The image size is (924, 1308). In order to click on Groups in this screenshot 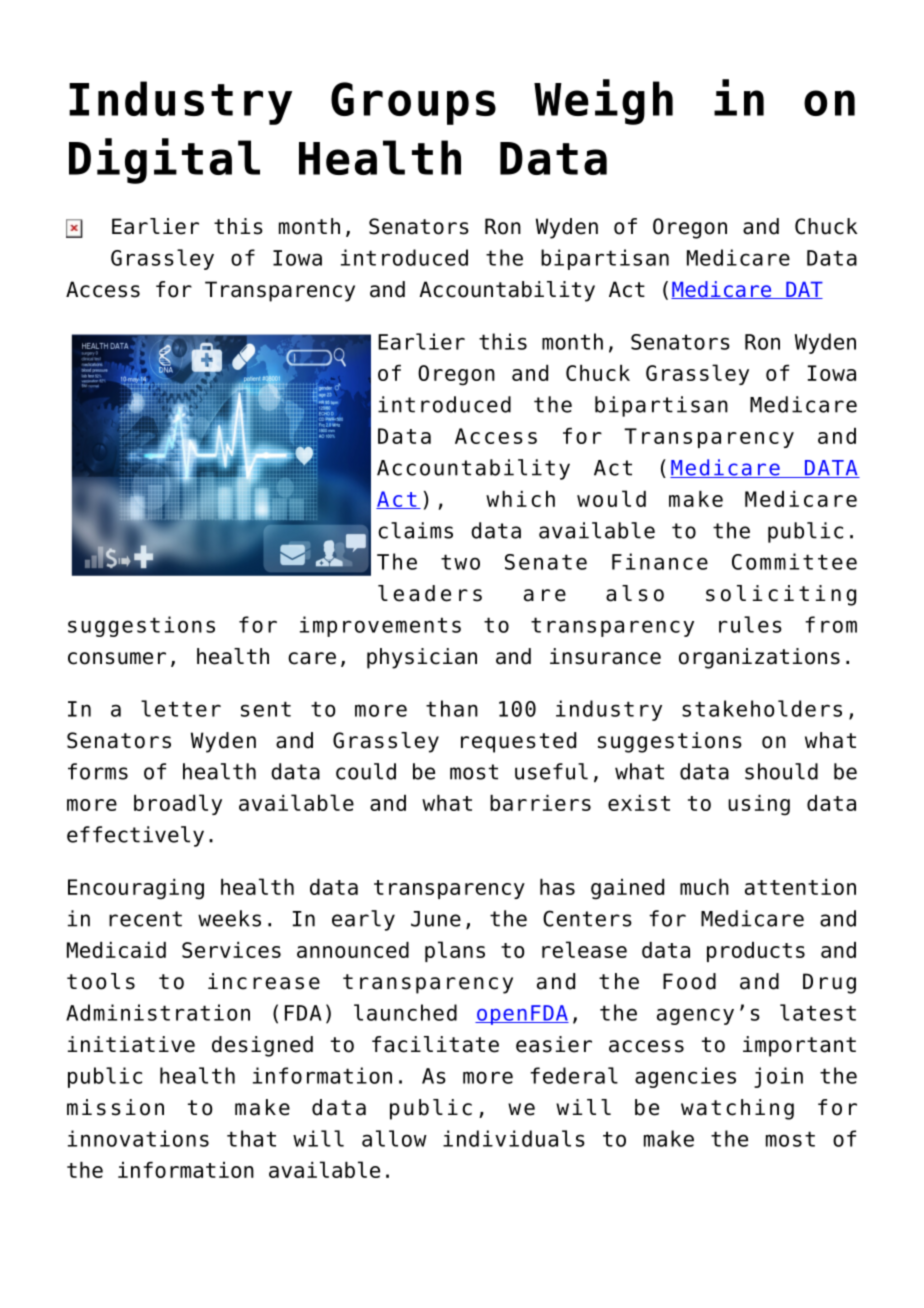, I will do `click(413, 103)`.
